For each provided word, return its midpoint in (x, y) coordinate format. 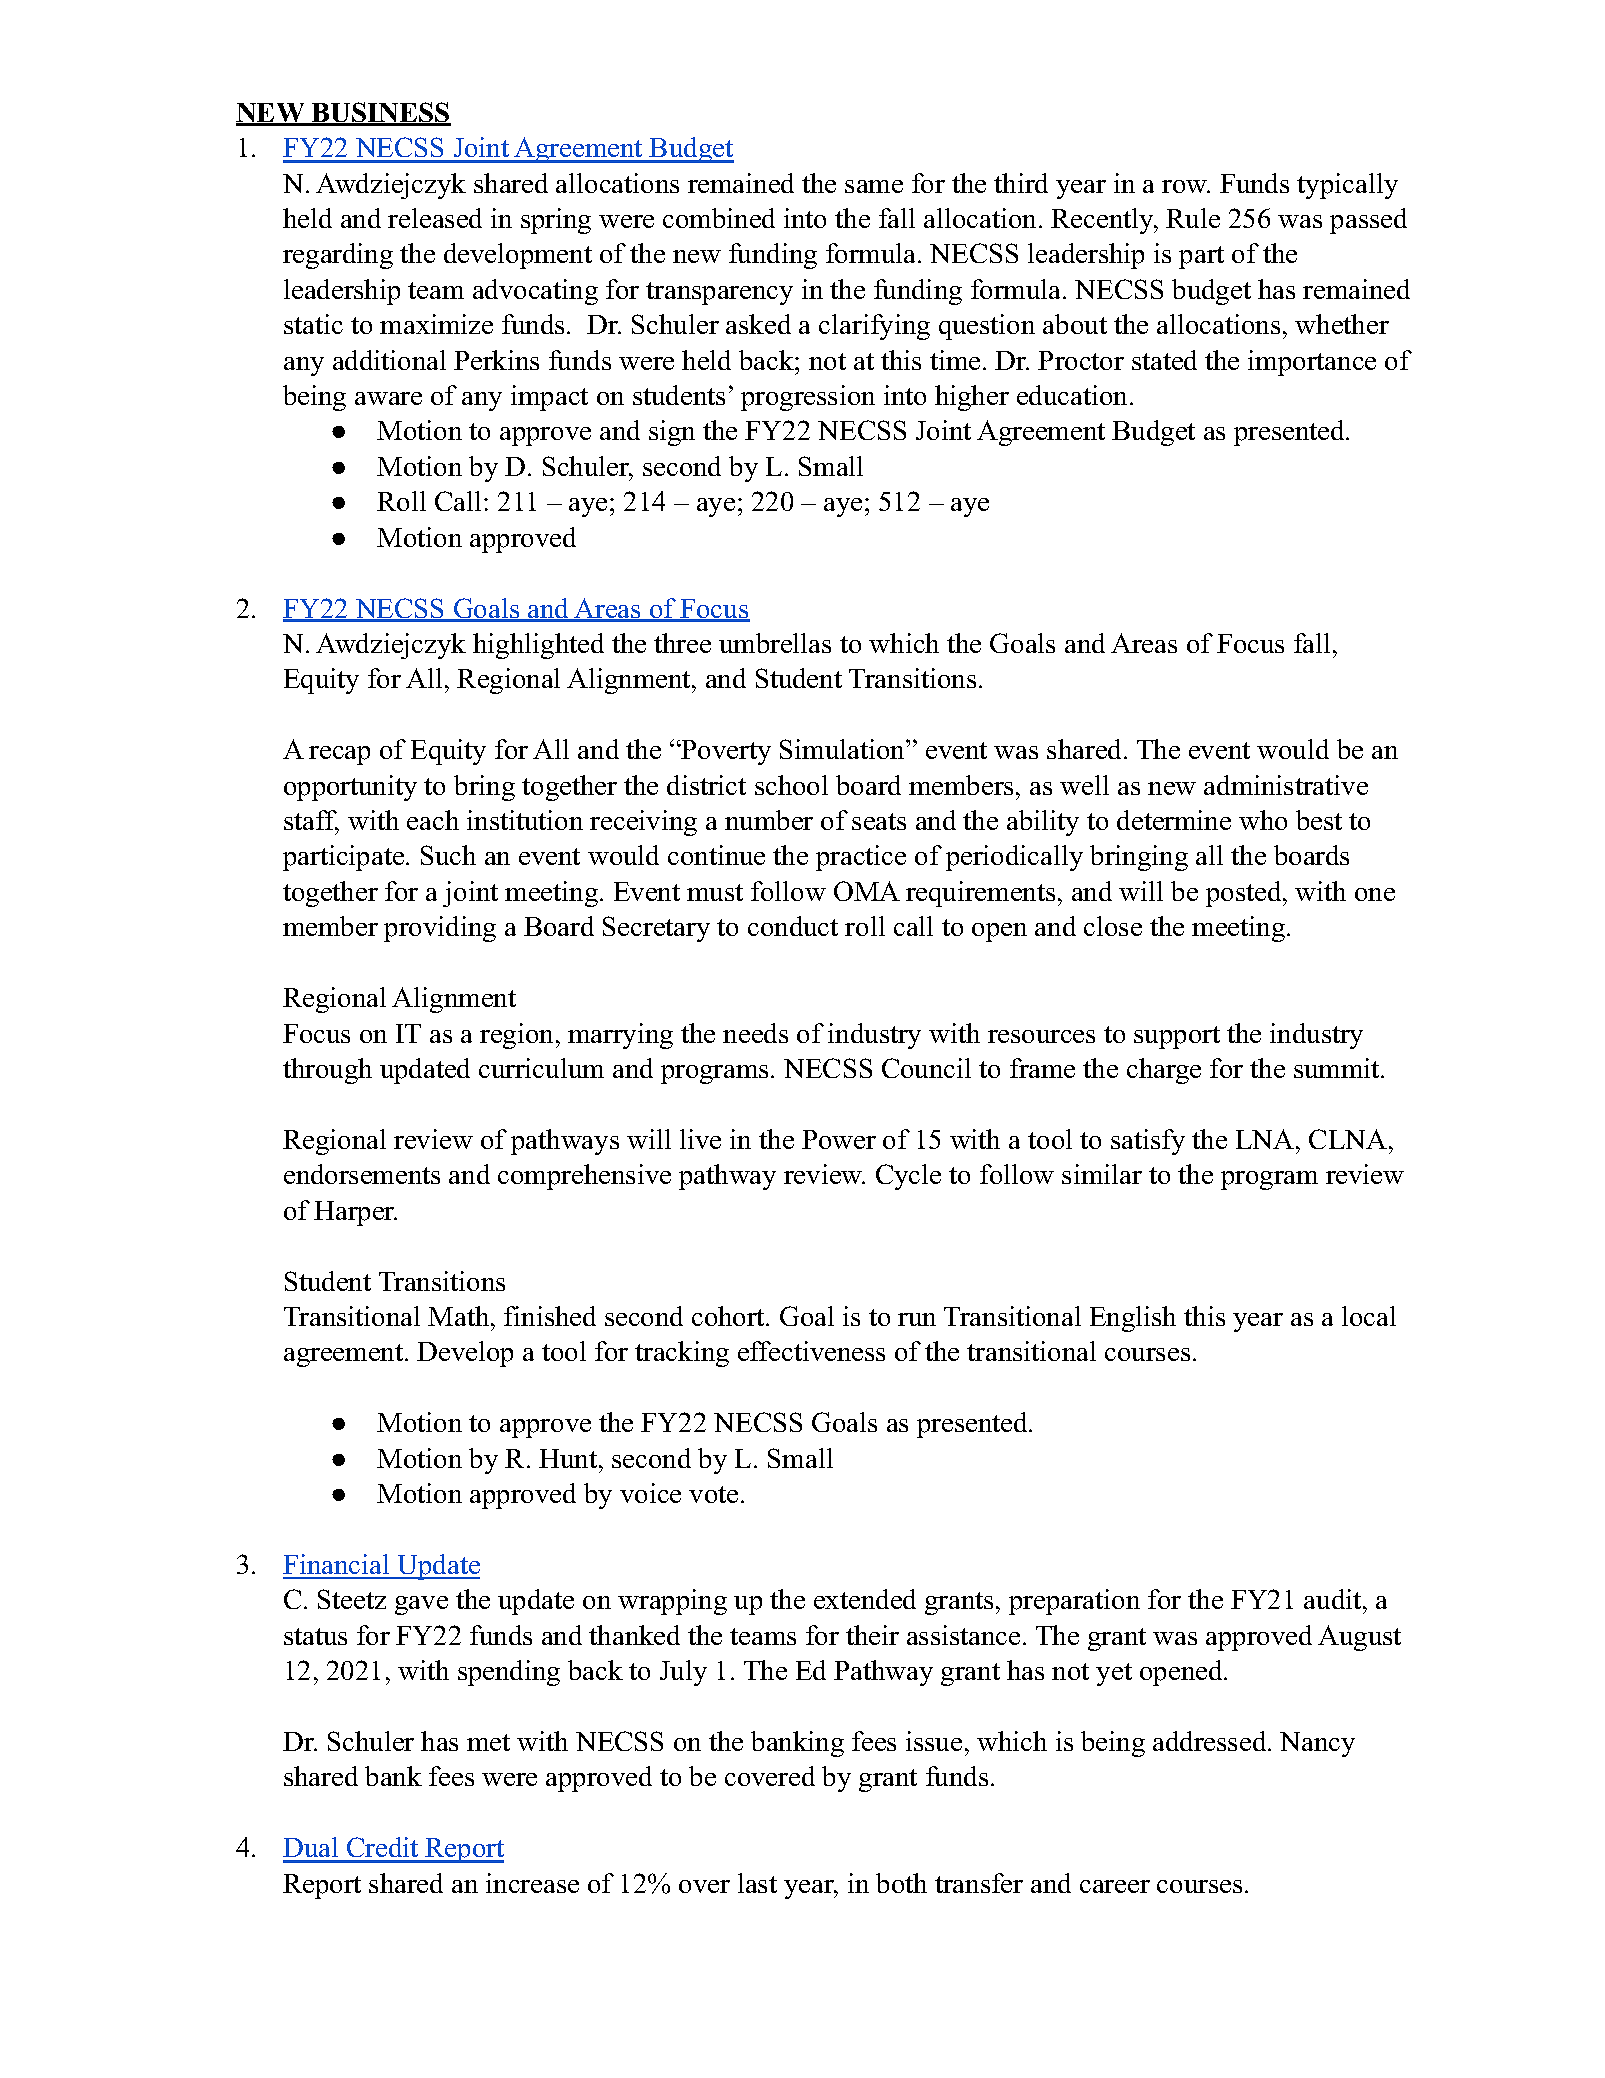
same (874, 186)
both (901, 1883)
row (1186, 186)
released (435, 218)
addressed (1211, 1741)
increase (532, 1883)
